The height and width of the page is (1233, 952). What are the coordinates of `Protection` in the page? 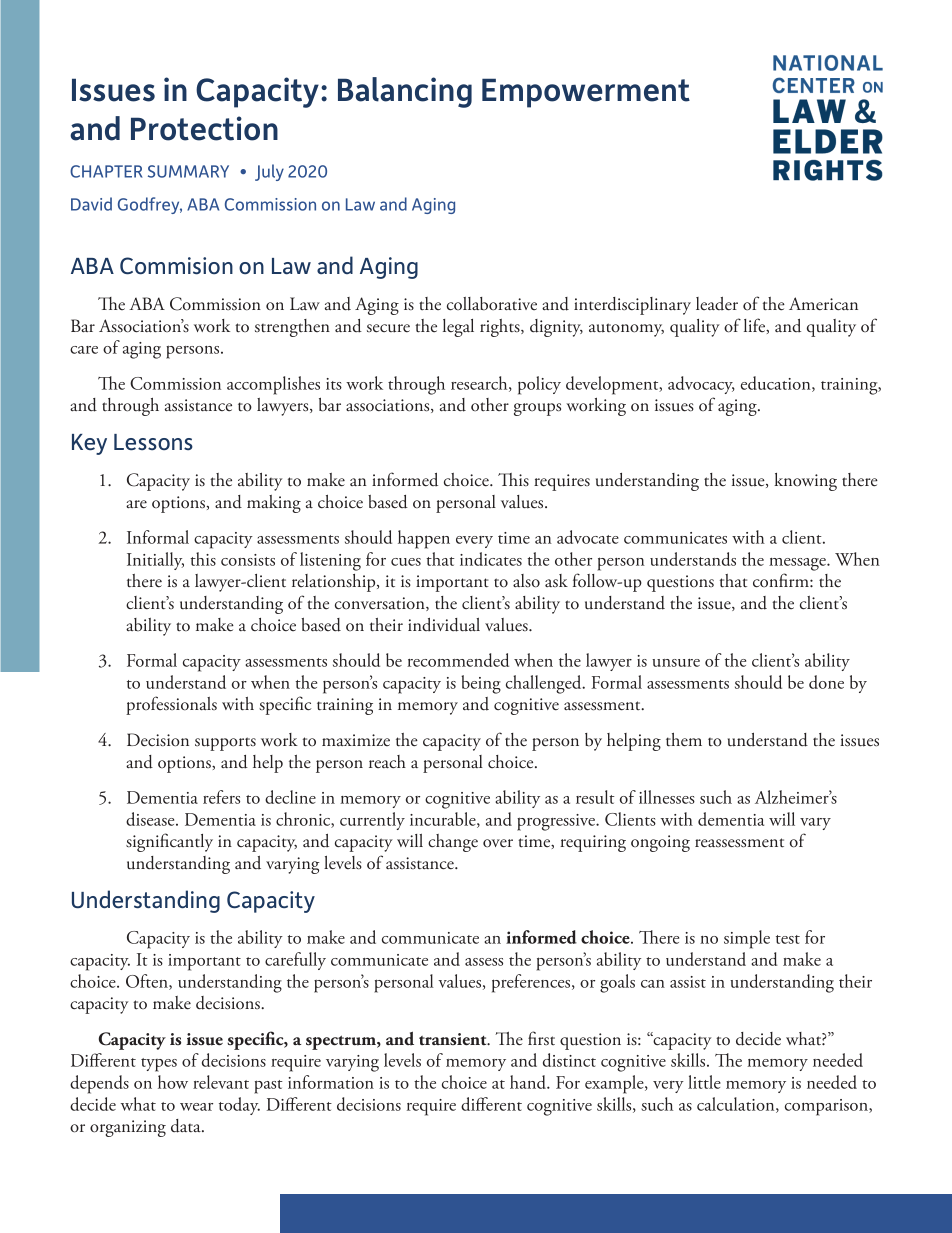 It's located at (204, 128).
